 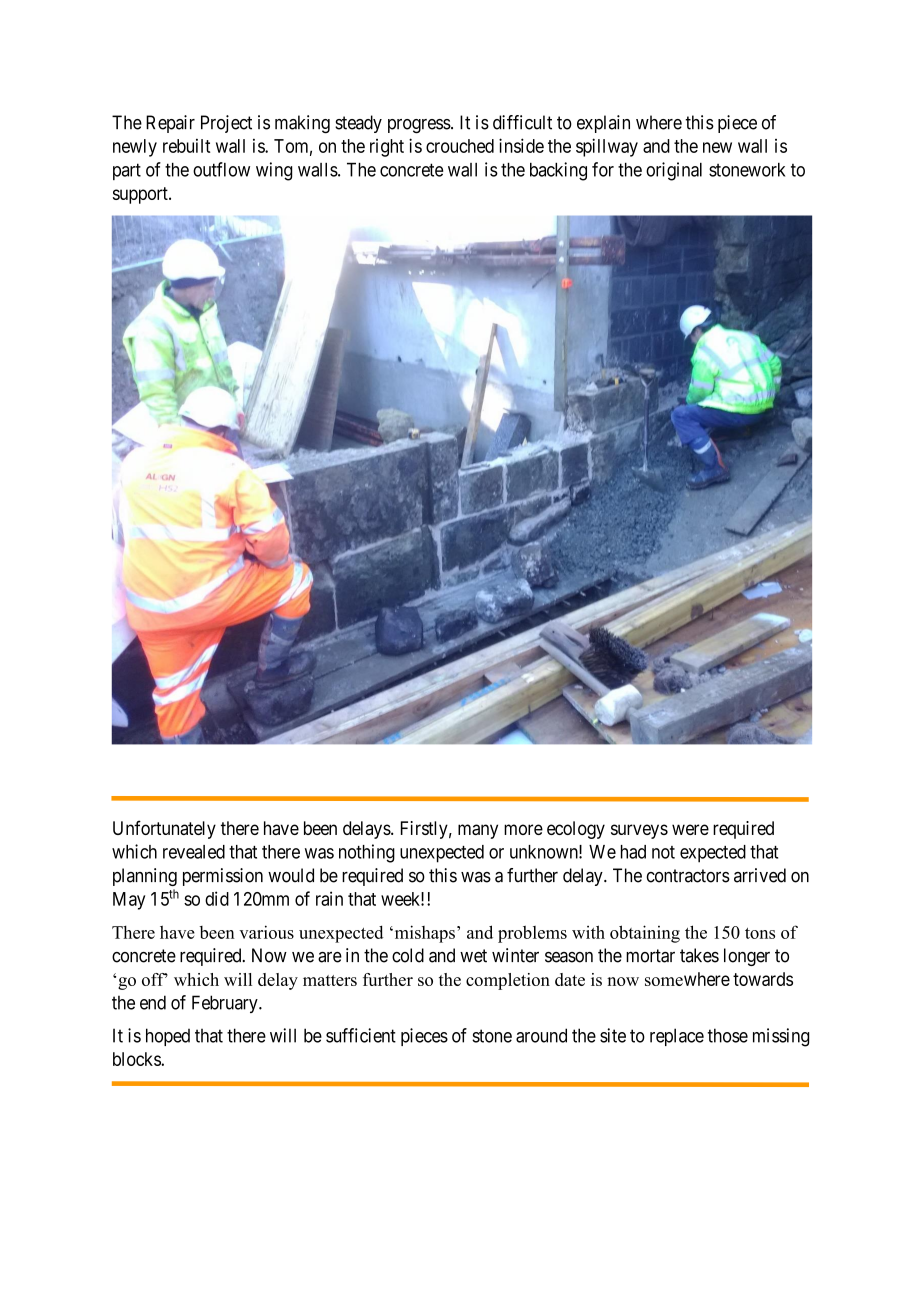 I want to click on many, so click(x=478, y=831).
